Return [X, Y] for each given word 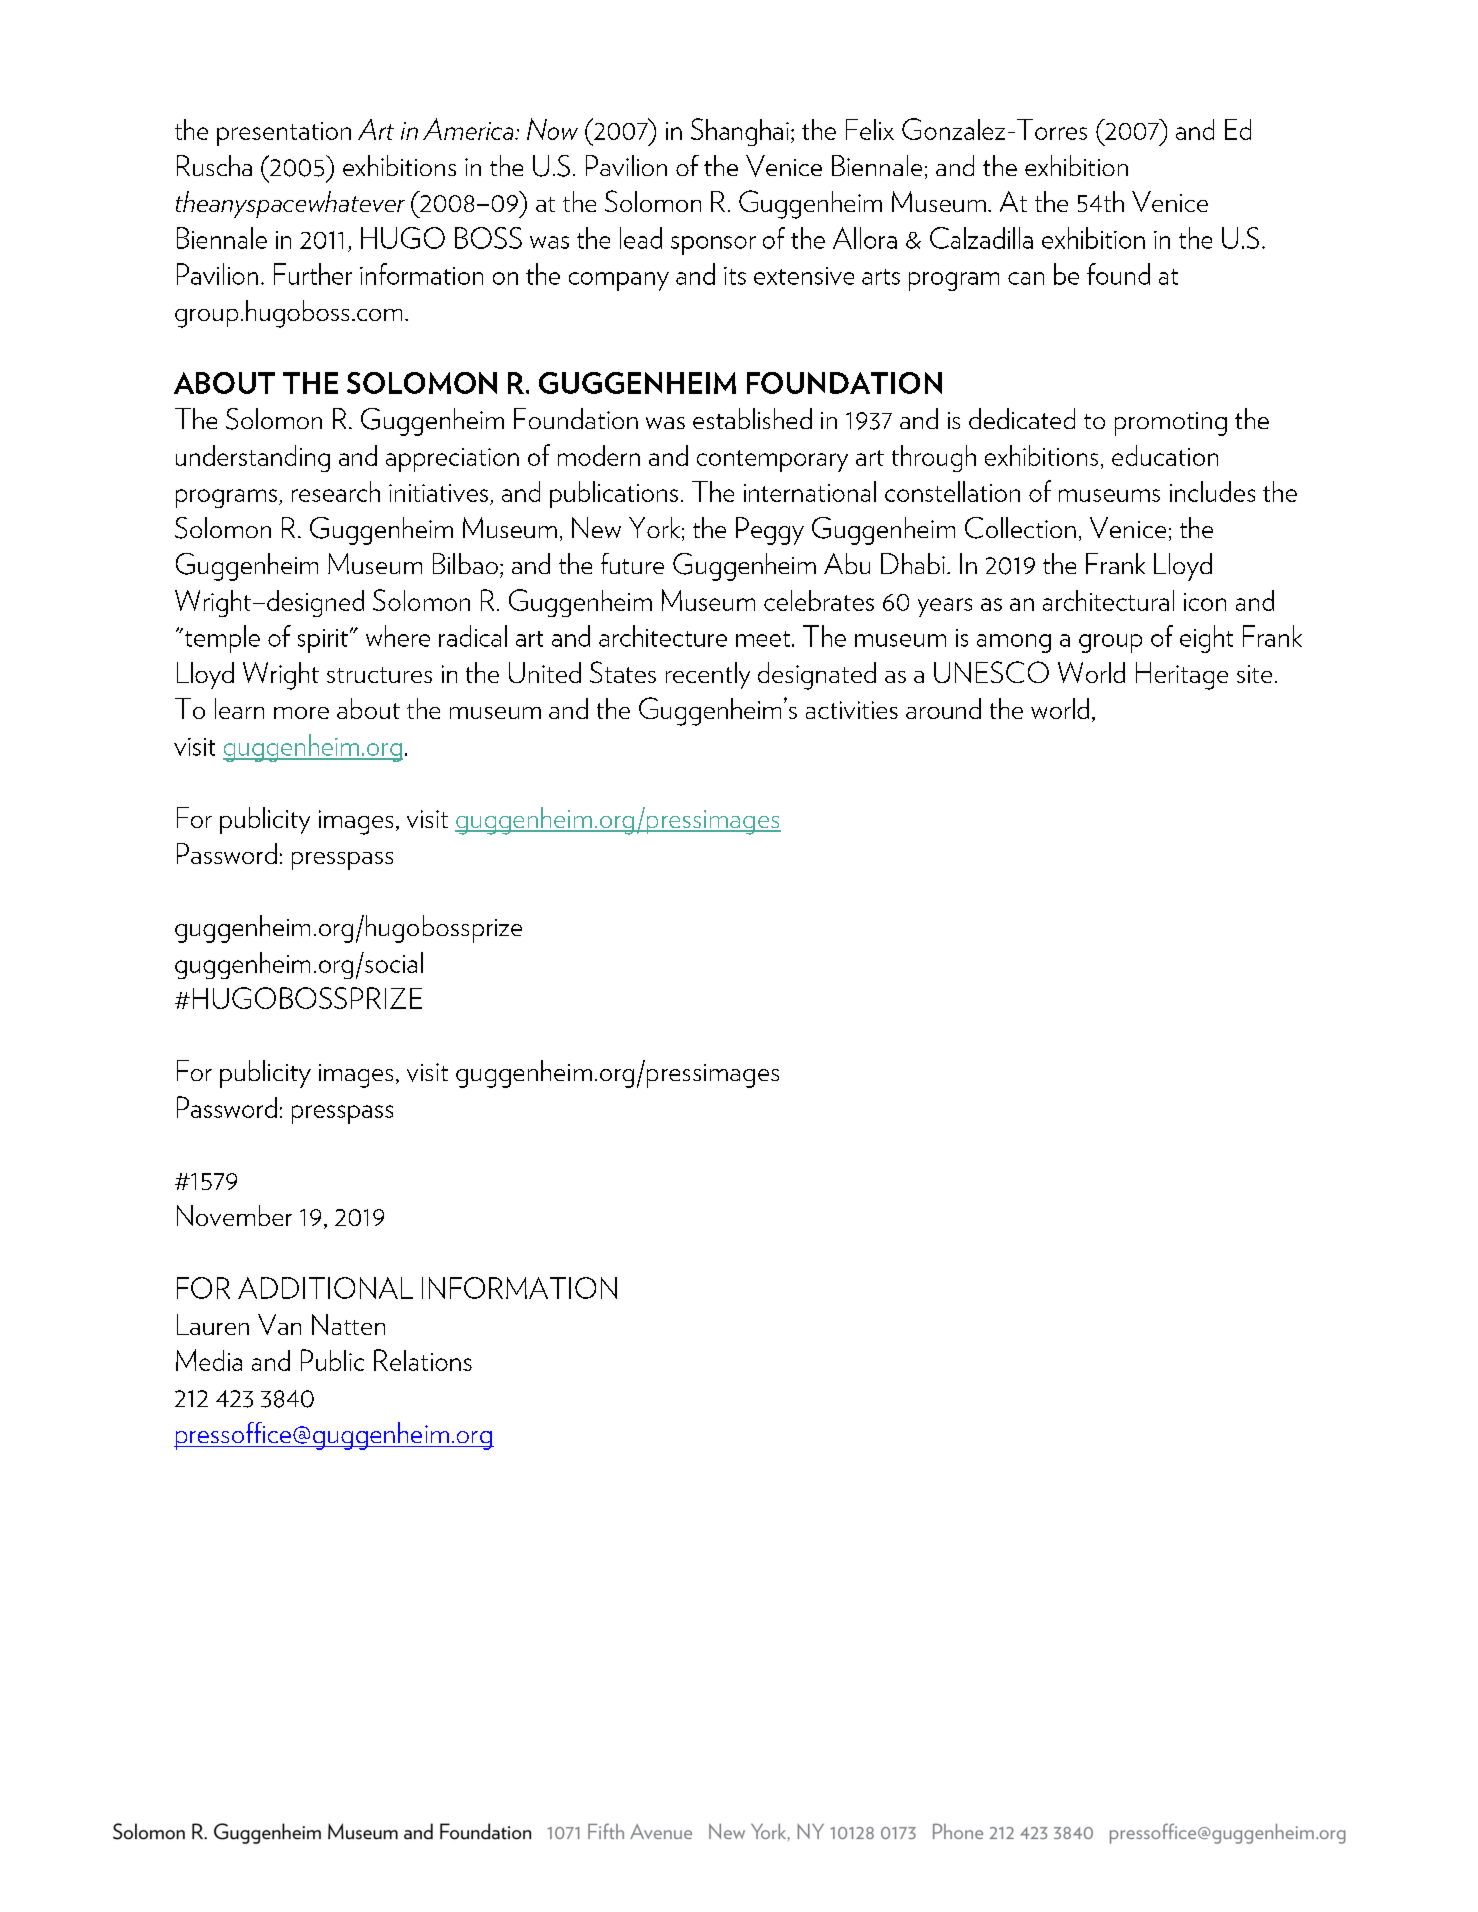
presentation [284, 134]
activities [852, 710]
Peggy [770, 531]
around [943, 708]
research [336, 491]
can [1026, 278]
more [301, 713]
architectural [1108, 600]
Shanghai [740, 132]
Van [279, 1324]
